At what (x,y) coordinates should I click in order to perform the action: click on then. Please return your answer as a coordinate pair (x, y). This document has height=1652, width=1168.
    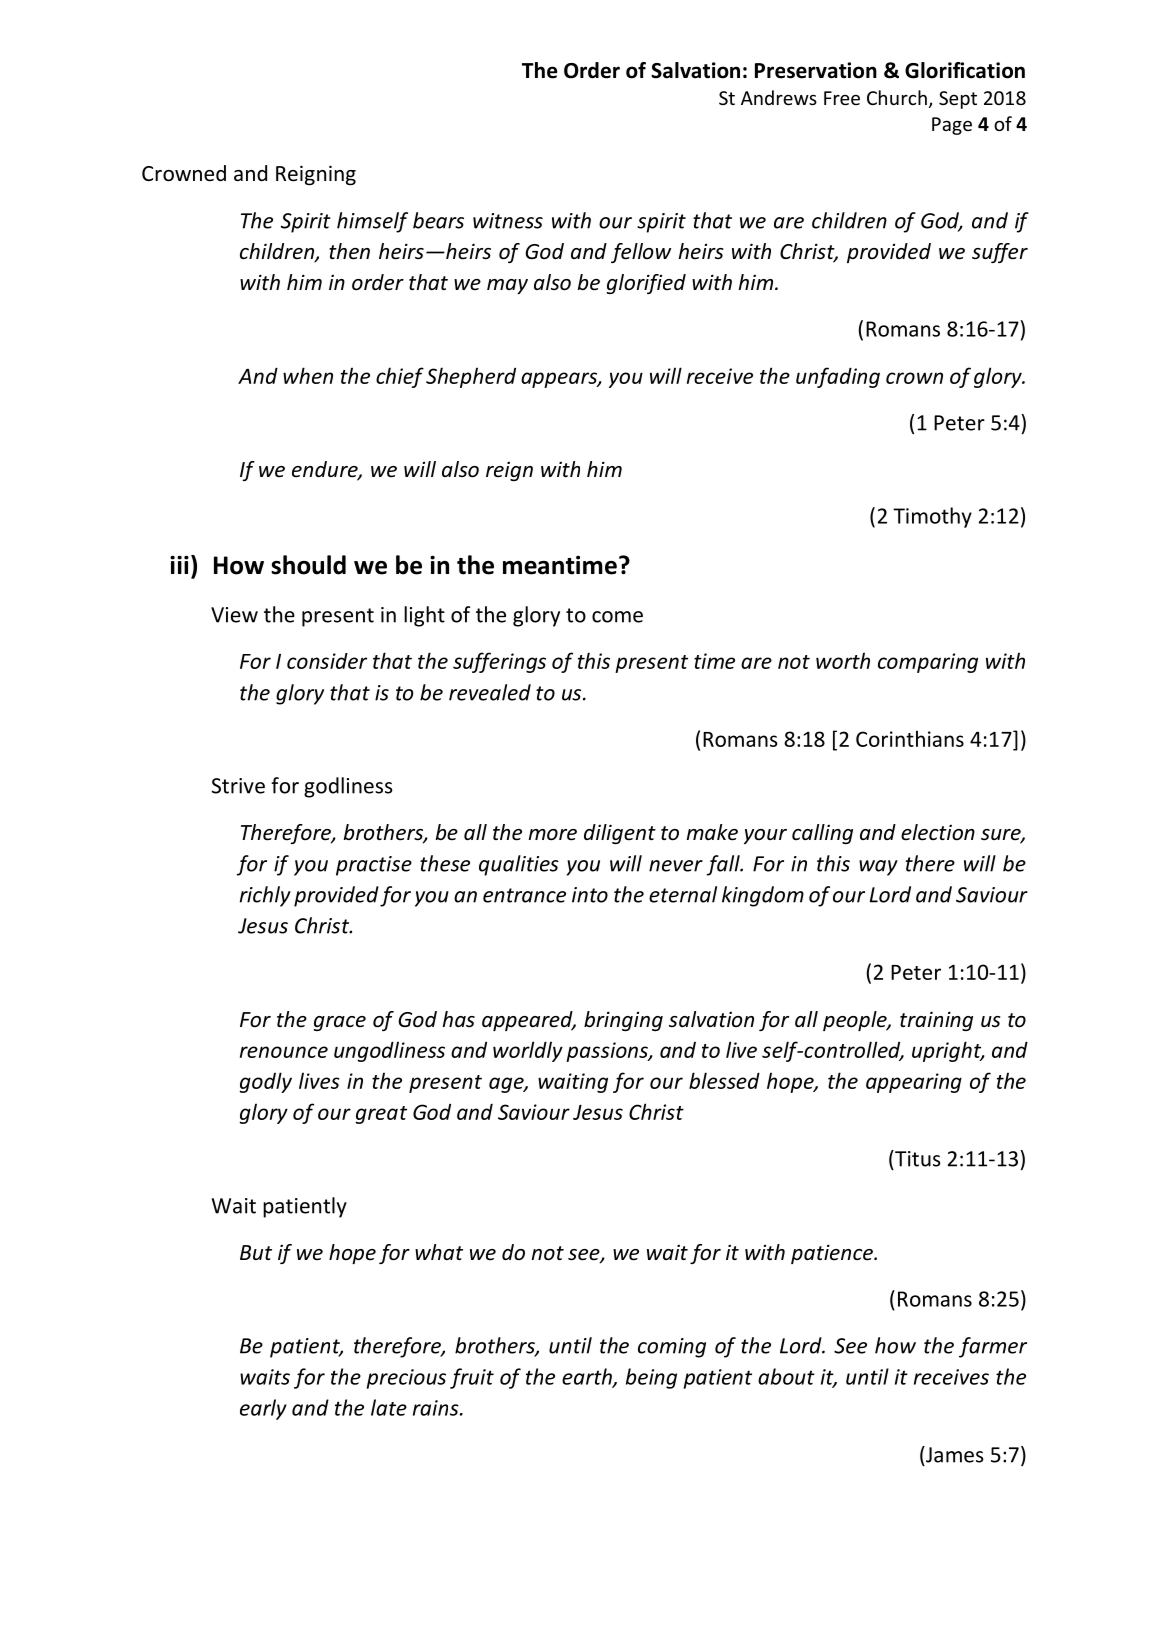
    Looking at the image, I should click on (349, 251).
